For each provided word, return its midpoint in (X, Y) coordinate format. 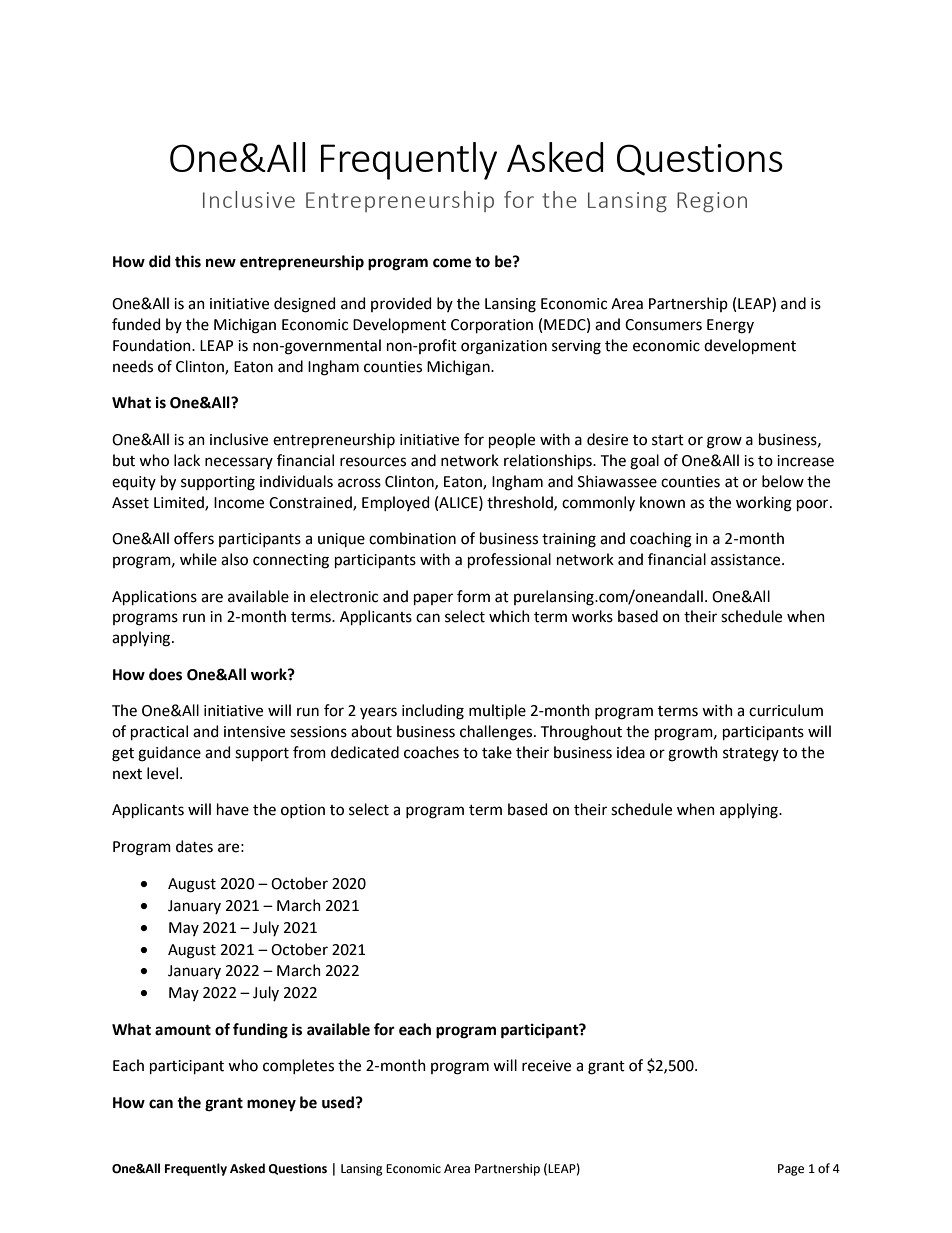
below (783, 481)
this (188, 261)
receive (546, 1066)
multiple (497, 711)
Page (791, 1170)
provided (401, 304)
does (165, 674)
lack (187, 460)
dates (194, 846)
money (271, 1105)
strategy (751, 755)
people (512, 440)
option (303, 811)
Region (712, 202)
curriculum (786, 710)
